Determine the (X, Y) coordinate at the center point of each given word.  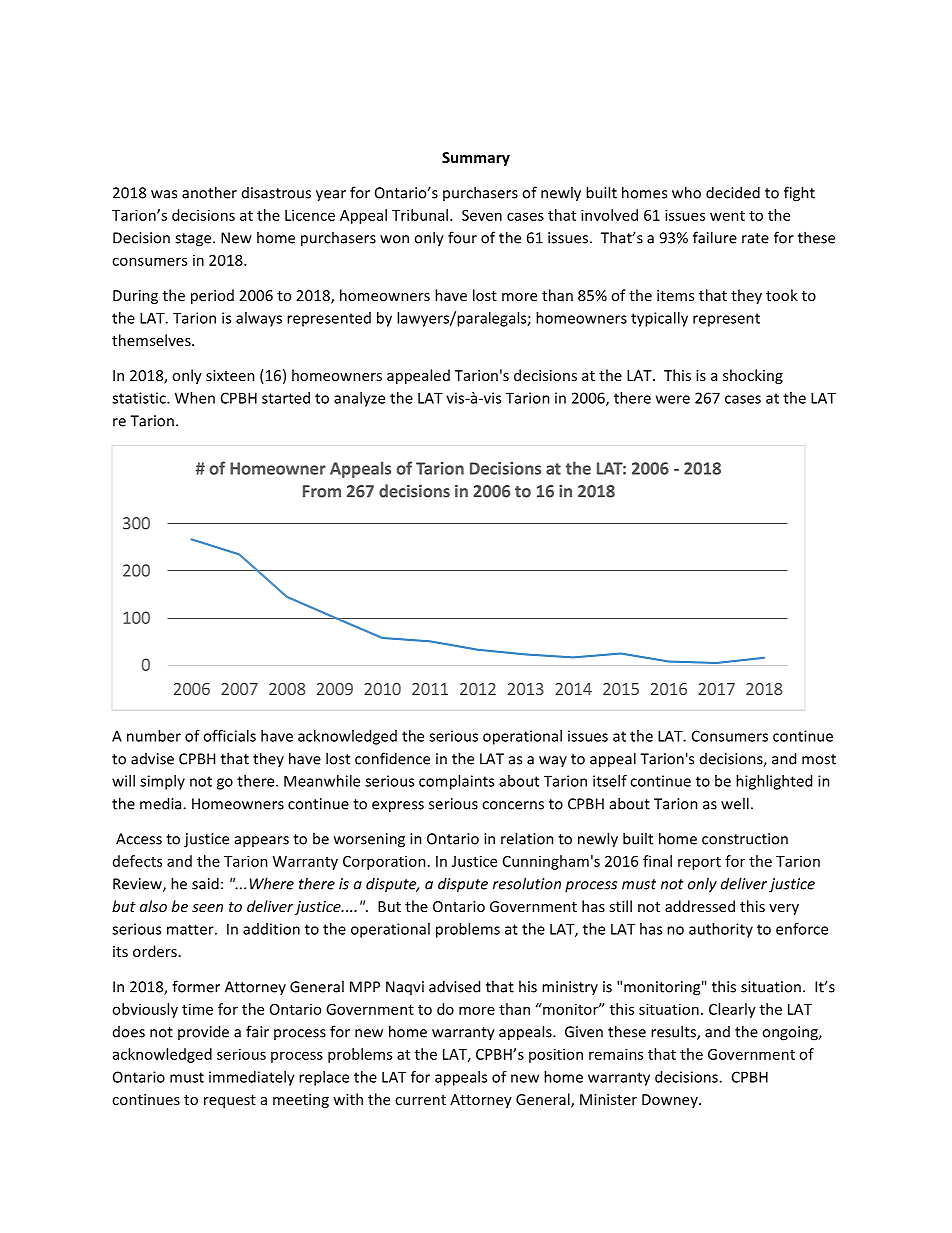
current (420, 1100)
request (230, 1101)
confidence (392, 758)
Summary (476, 159)
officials (229, 736)
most (819, 759)
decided (733, 192)
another (209, 192)
